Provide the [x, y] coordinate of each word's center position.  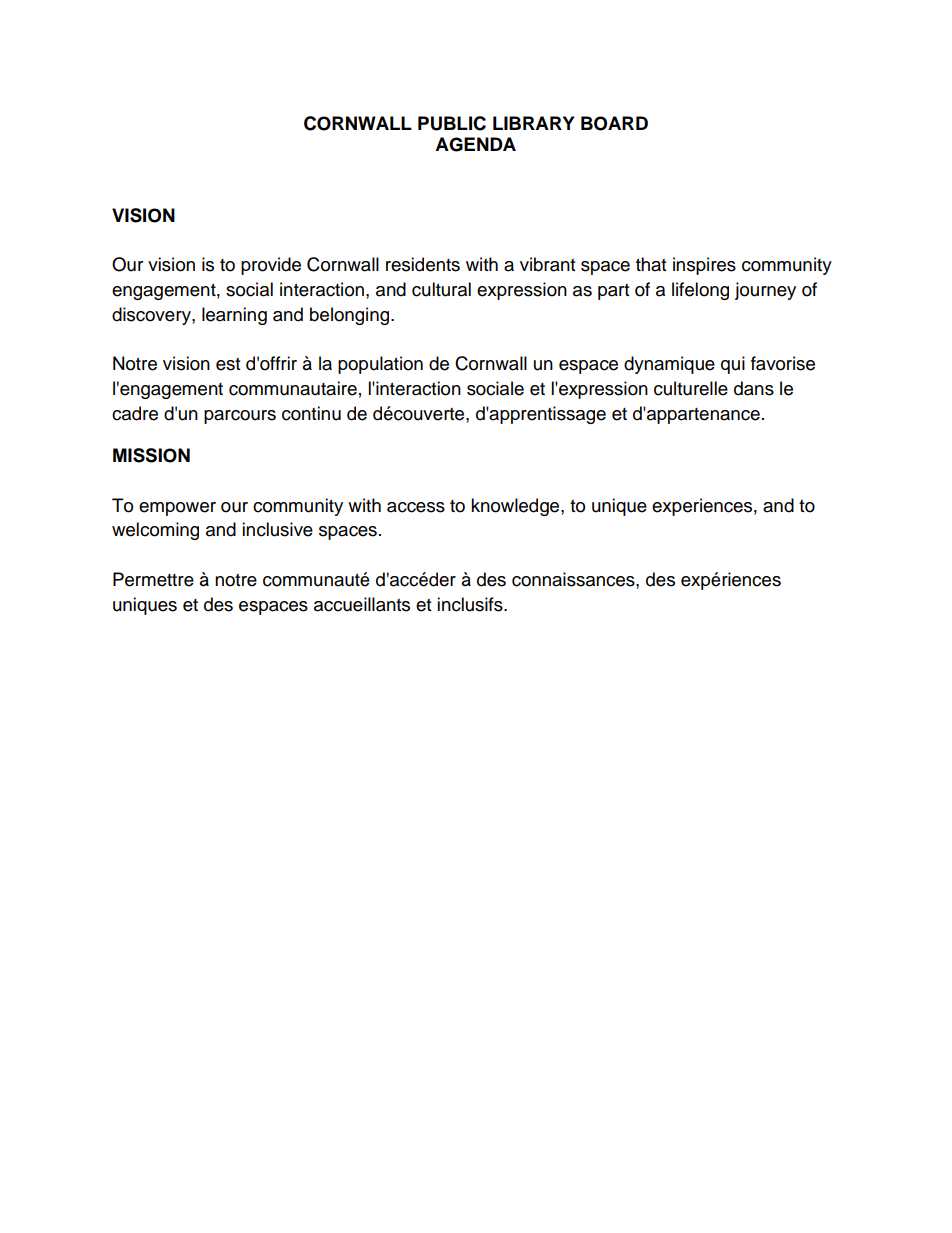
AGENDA [475, 144]
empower [177, 509]
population [380, 365]
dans [754, 388]
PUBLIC [452, 123]
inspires [704, 266]
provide [271, 266]
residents [423, 264]
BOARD [614, 123]
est [228, 364]
